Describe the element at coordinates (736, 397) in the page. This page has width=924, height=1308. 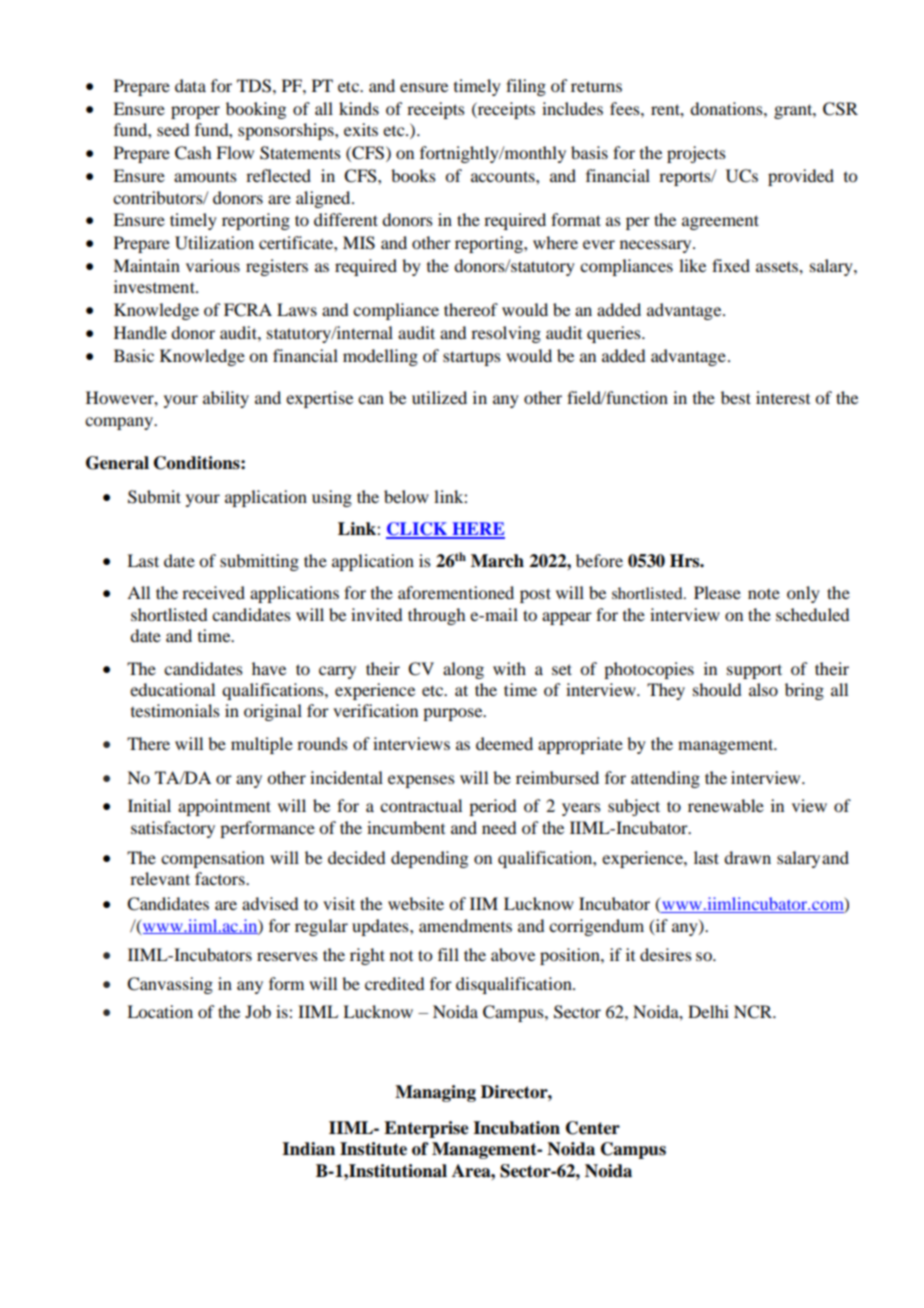
I see `best` at that location.
